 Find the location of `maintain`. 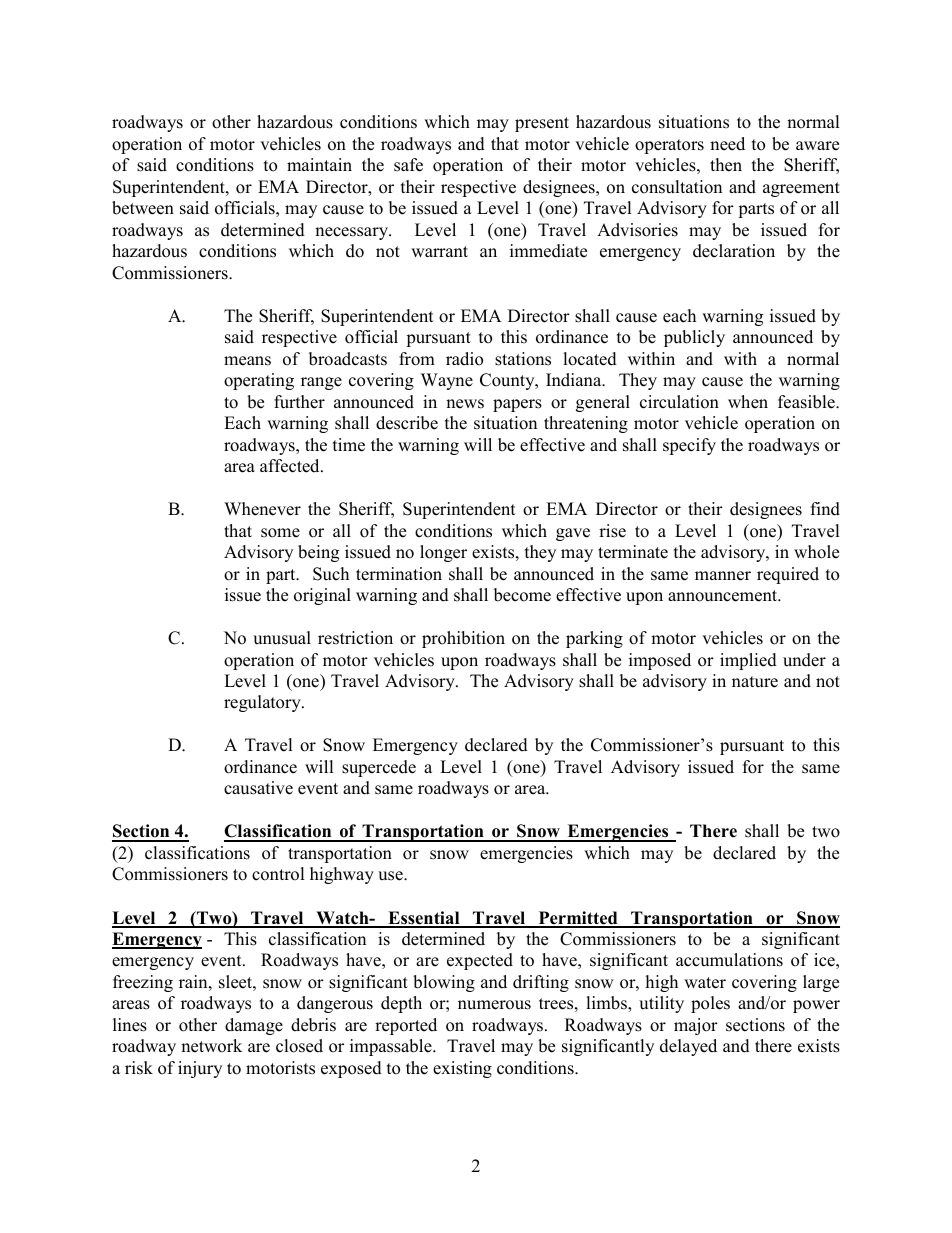

maintain is located at coordinates (319, 164).
